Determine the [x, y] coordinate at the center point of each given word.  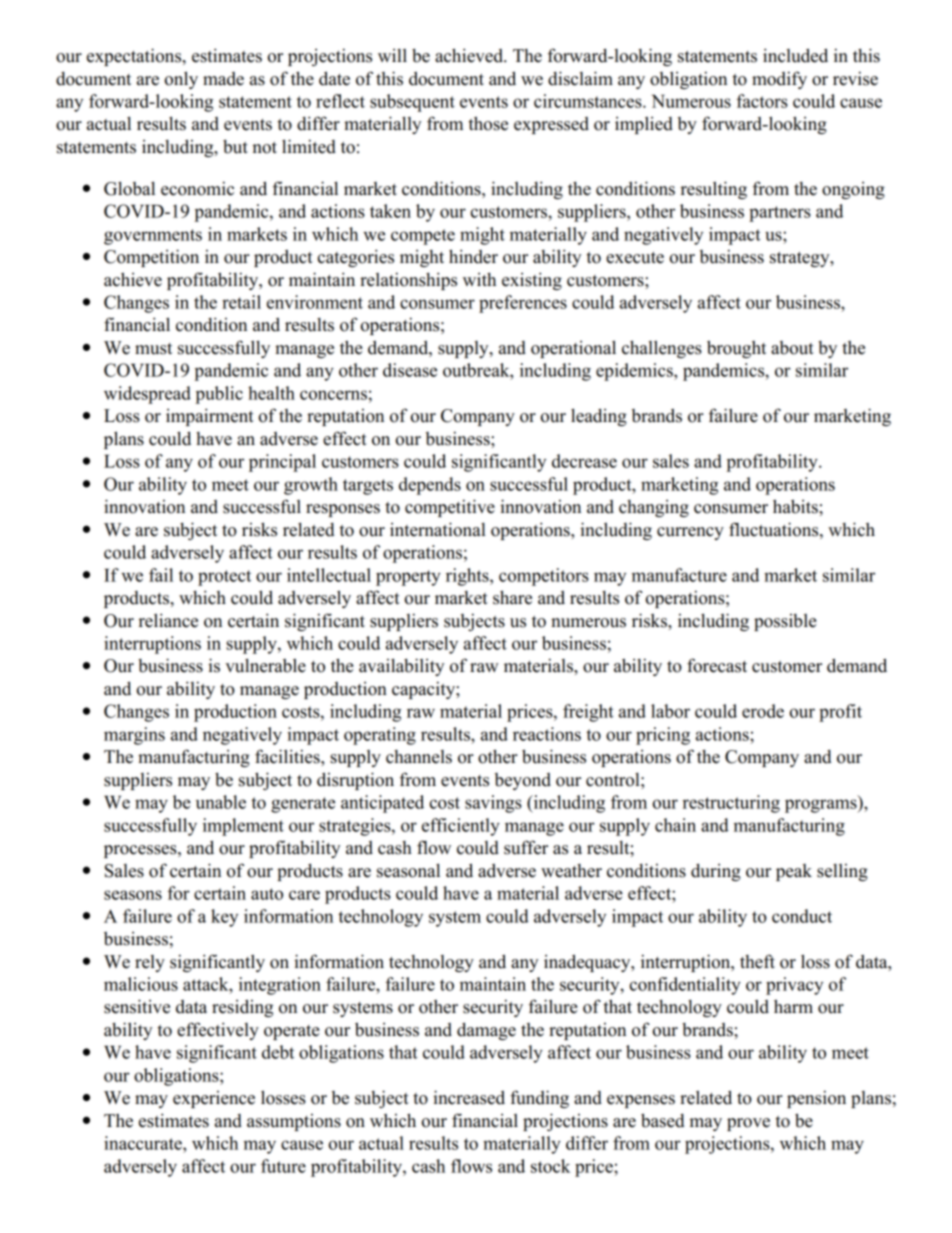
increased [469, 1097]
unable [221, 802]
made [223, 79]
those [488, 123]
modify [779, 80]
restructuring [731, 804]
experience [214, 1099]
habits [796, 506]
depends [430, 486]
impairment [210, 417]
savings [493, 804]
